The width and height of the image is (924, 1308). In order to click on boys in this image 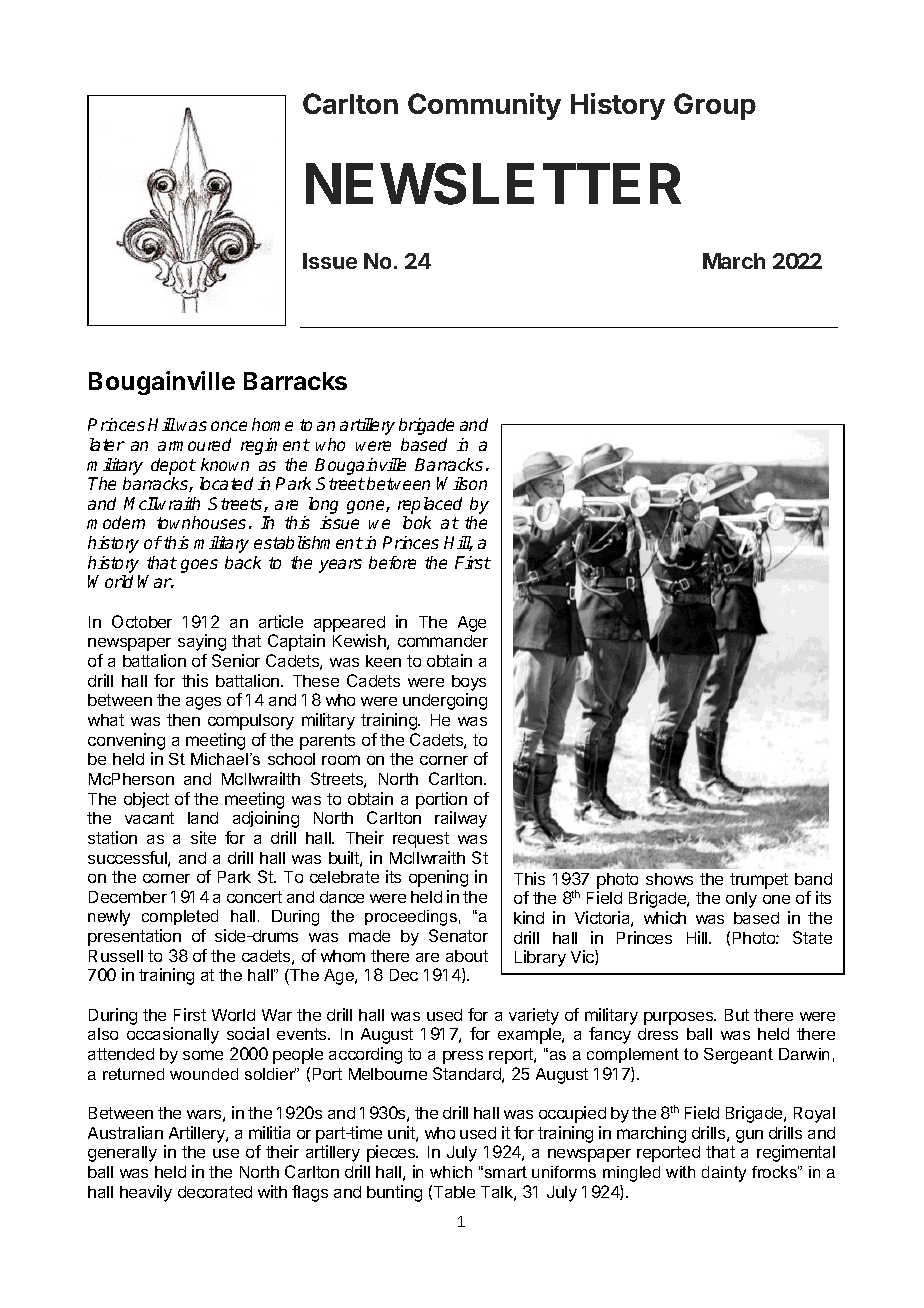, I will do `click(469, 683)`.
